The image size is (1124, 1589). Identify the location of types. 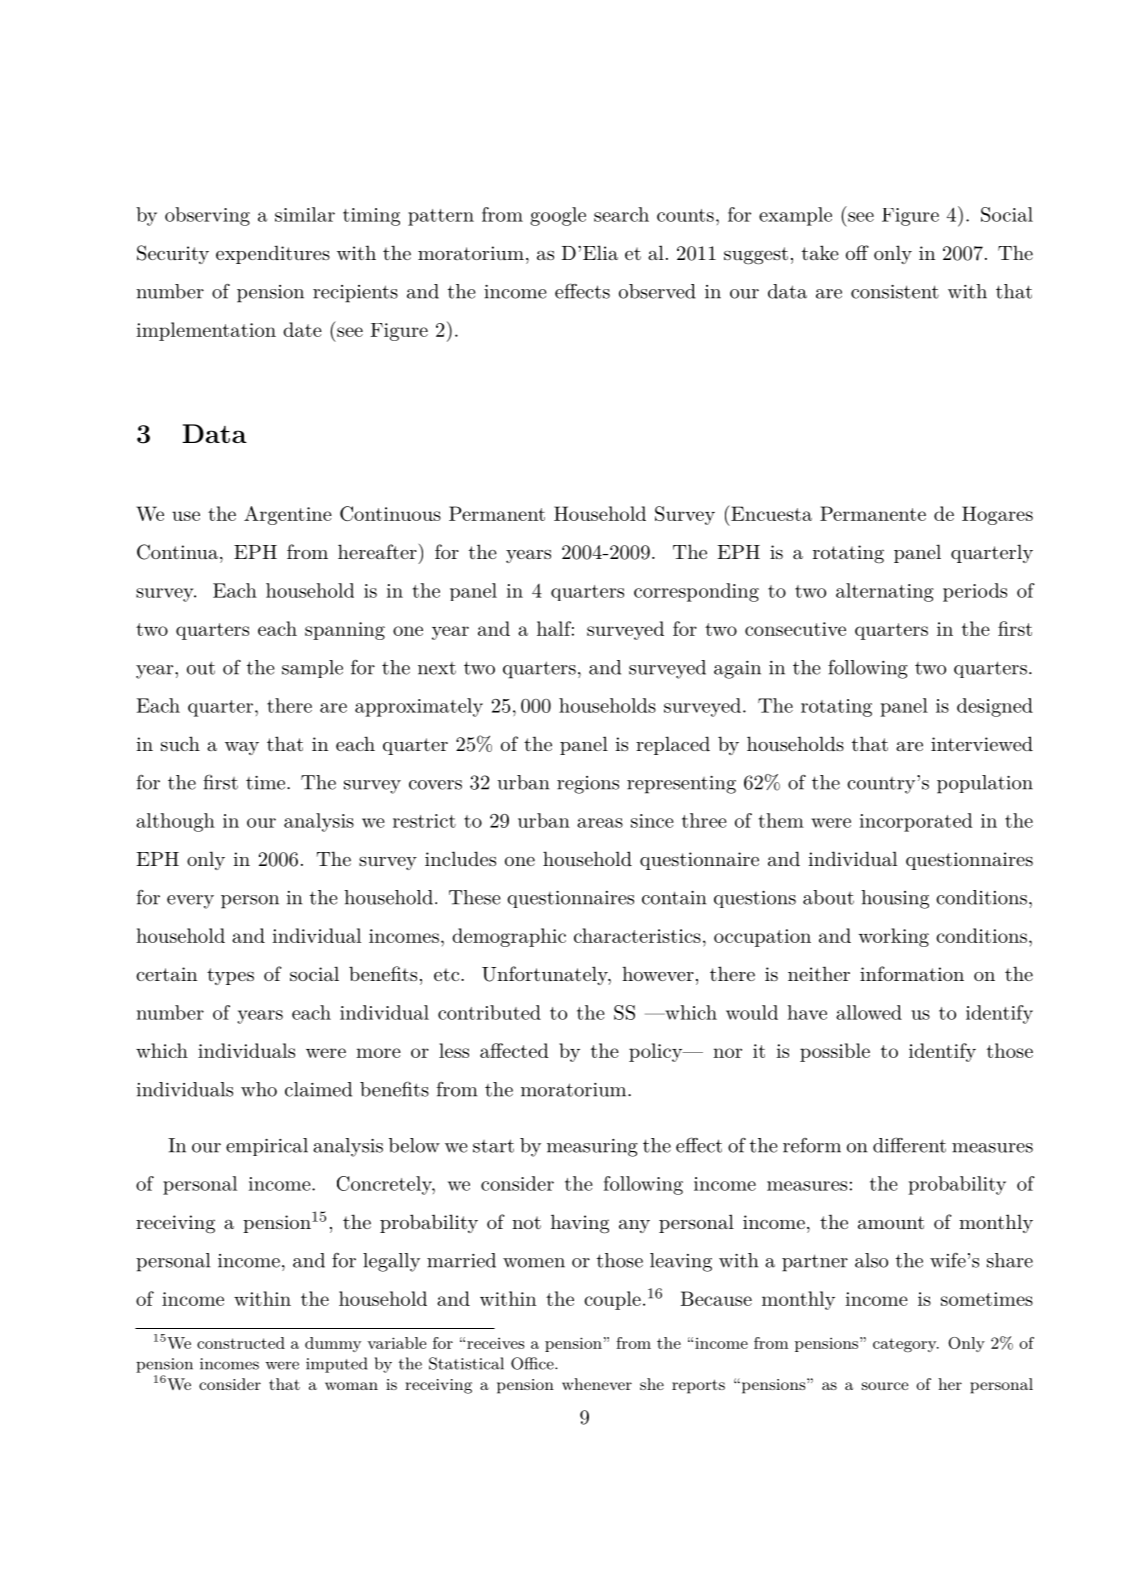
(230, 976).
